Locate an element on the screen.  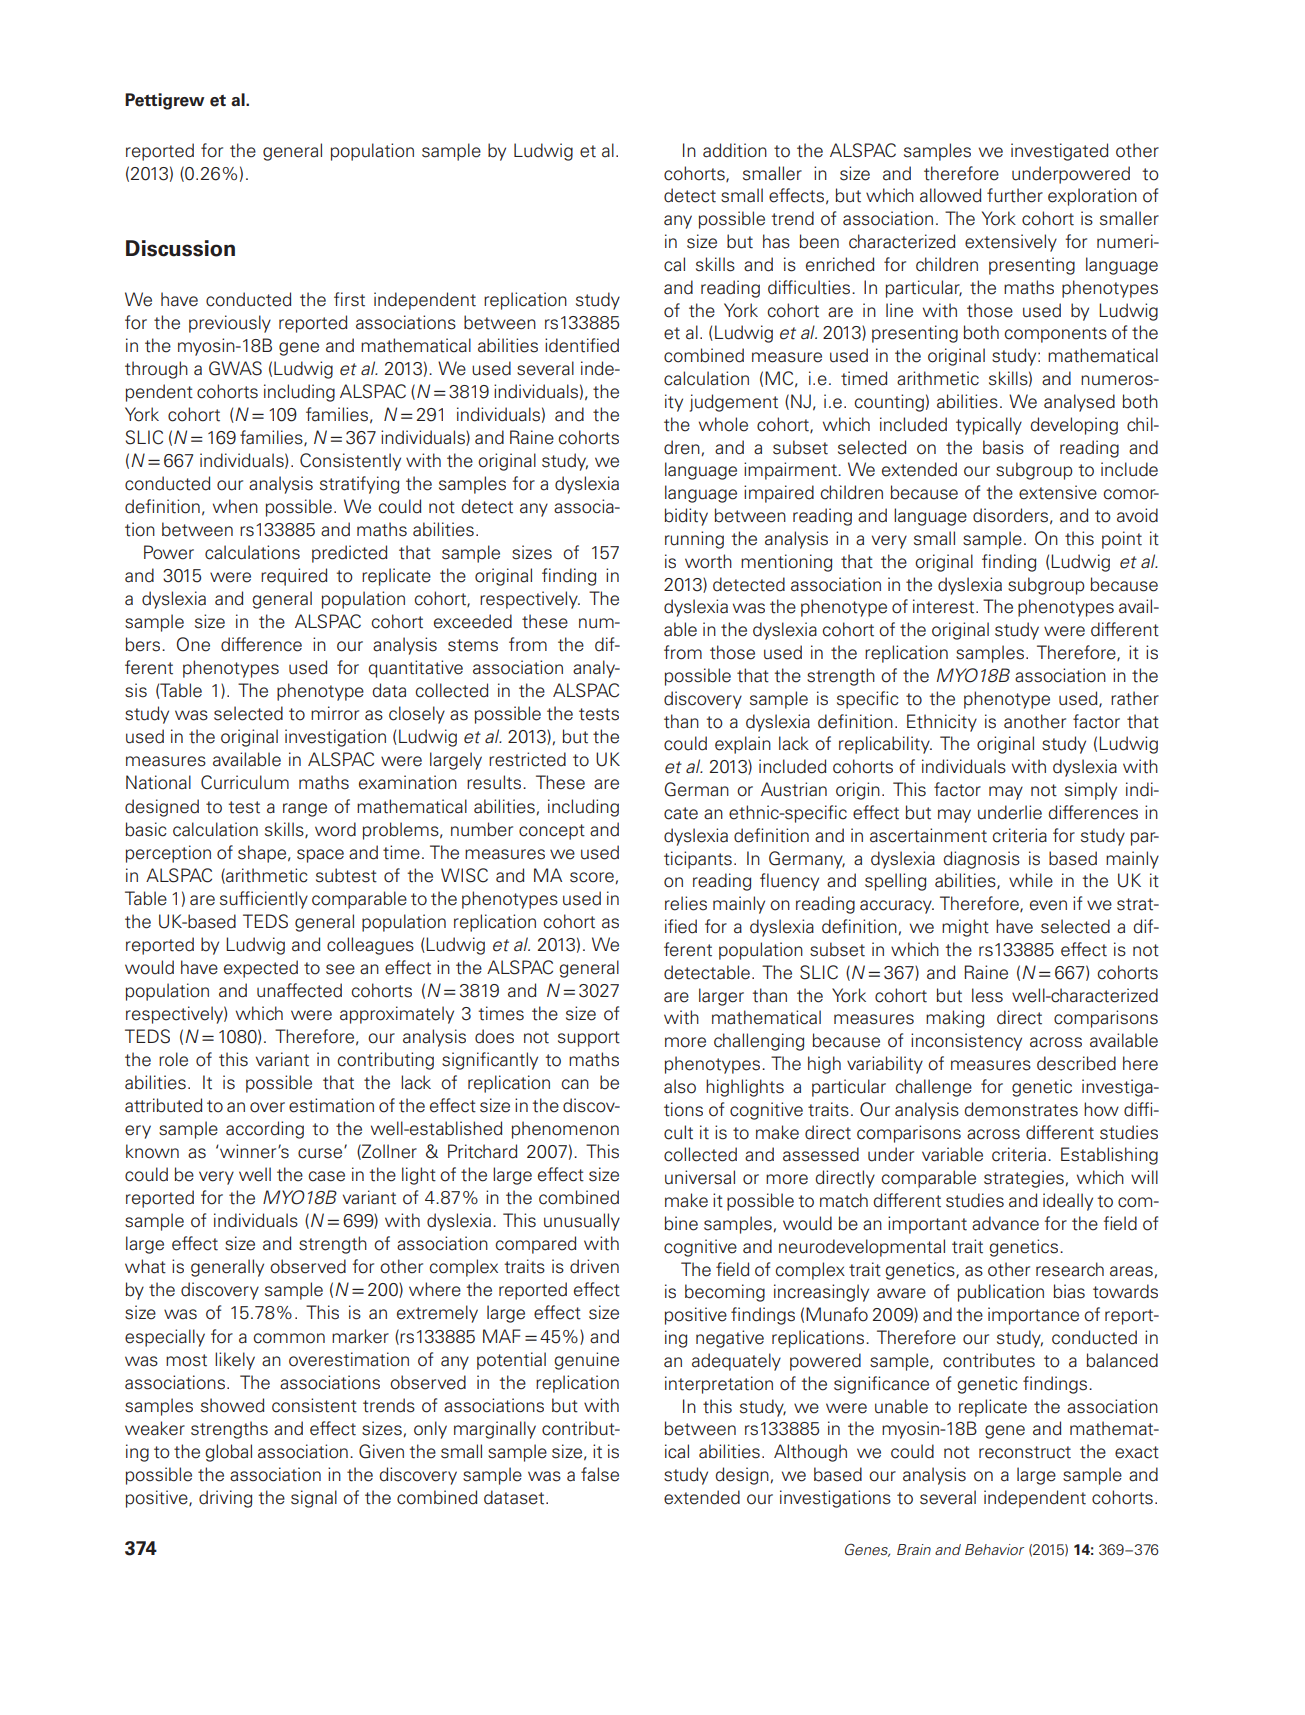
Discussion is located at coordinates (180, 248).
